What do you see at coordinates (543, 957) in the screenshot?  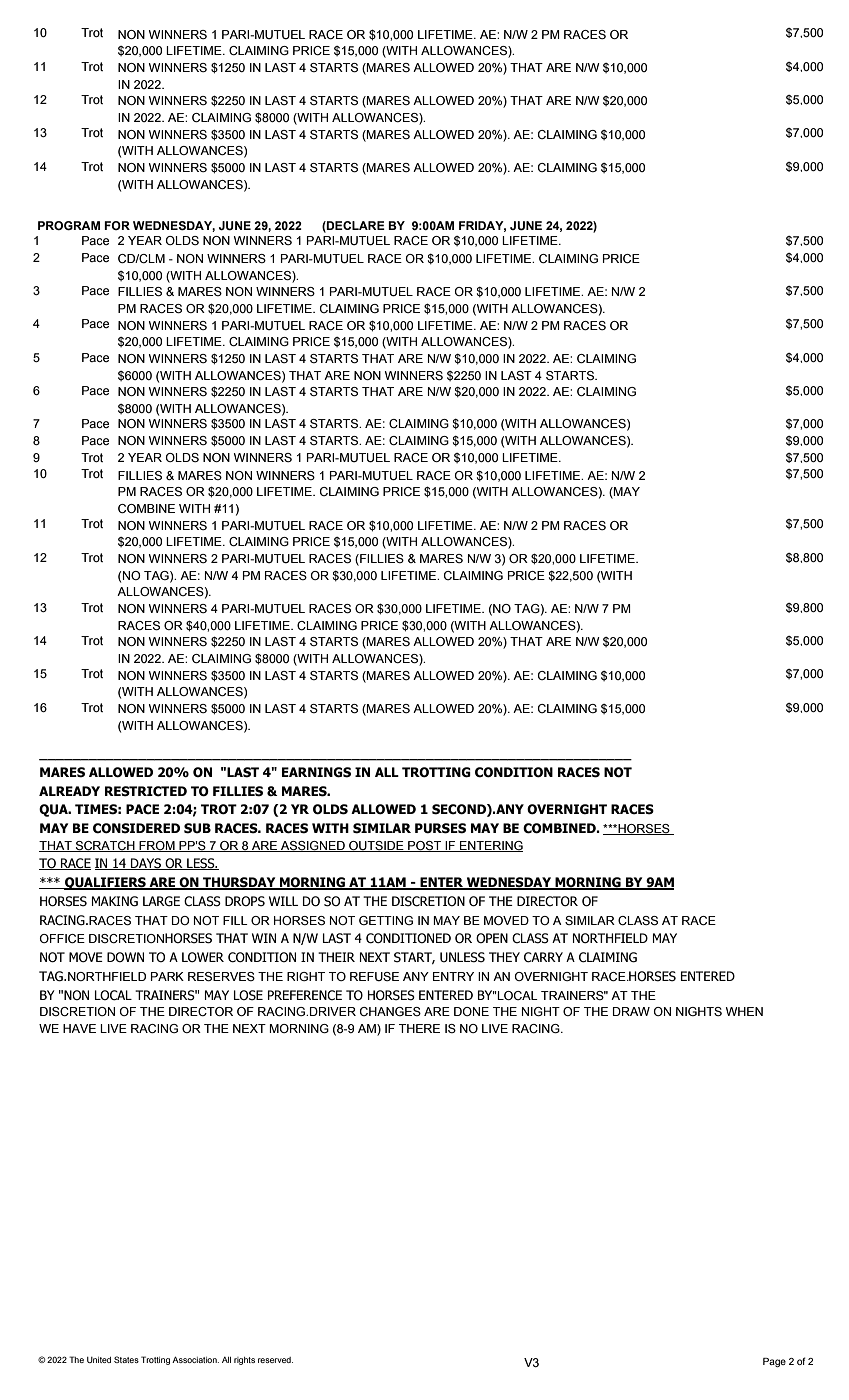 I see `CARRY` at bounding box center [543, 957].
